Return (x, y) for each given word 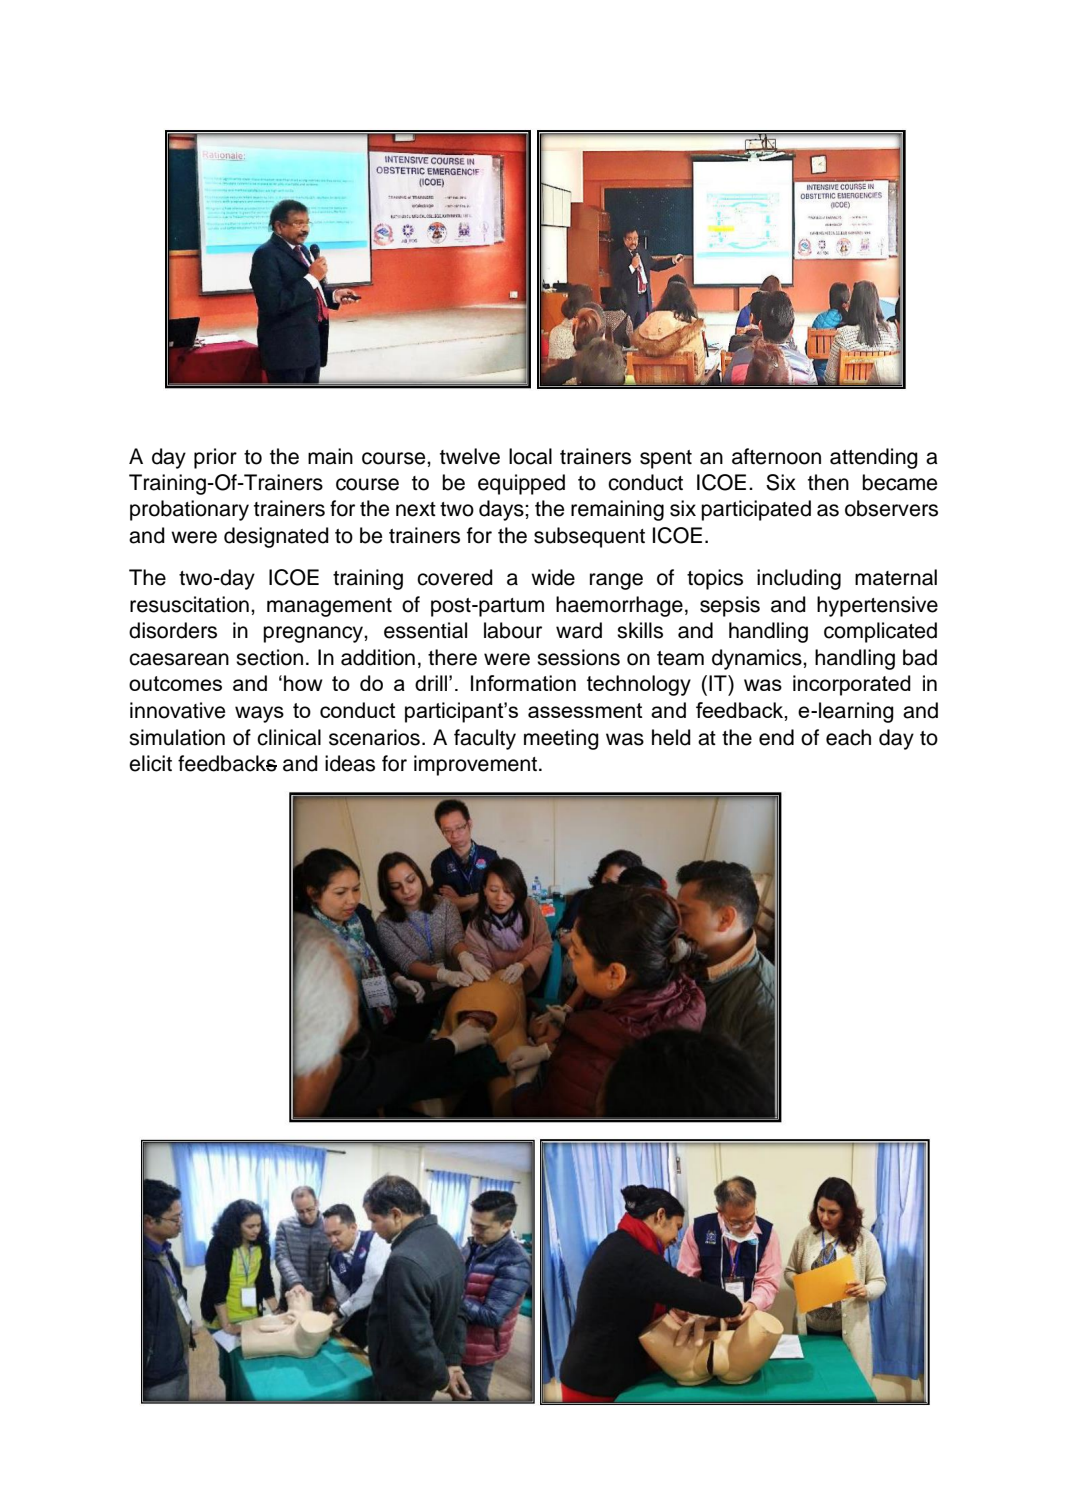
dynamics (758, 659)
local (530, 456)
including (799, 579)
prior (215, 458)
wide (553, 577)
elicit (150, 763)
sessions (578, 657)
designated (276, 537)
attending (874, 458)
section (269, 657)
